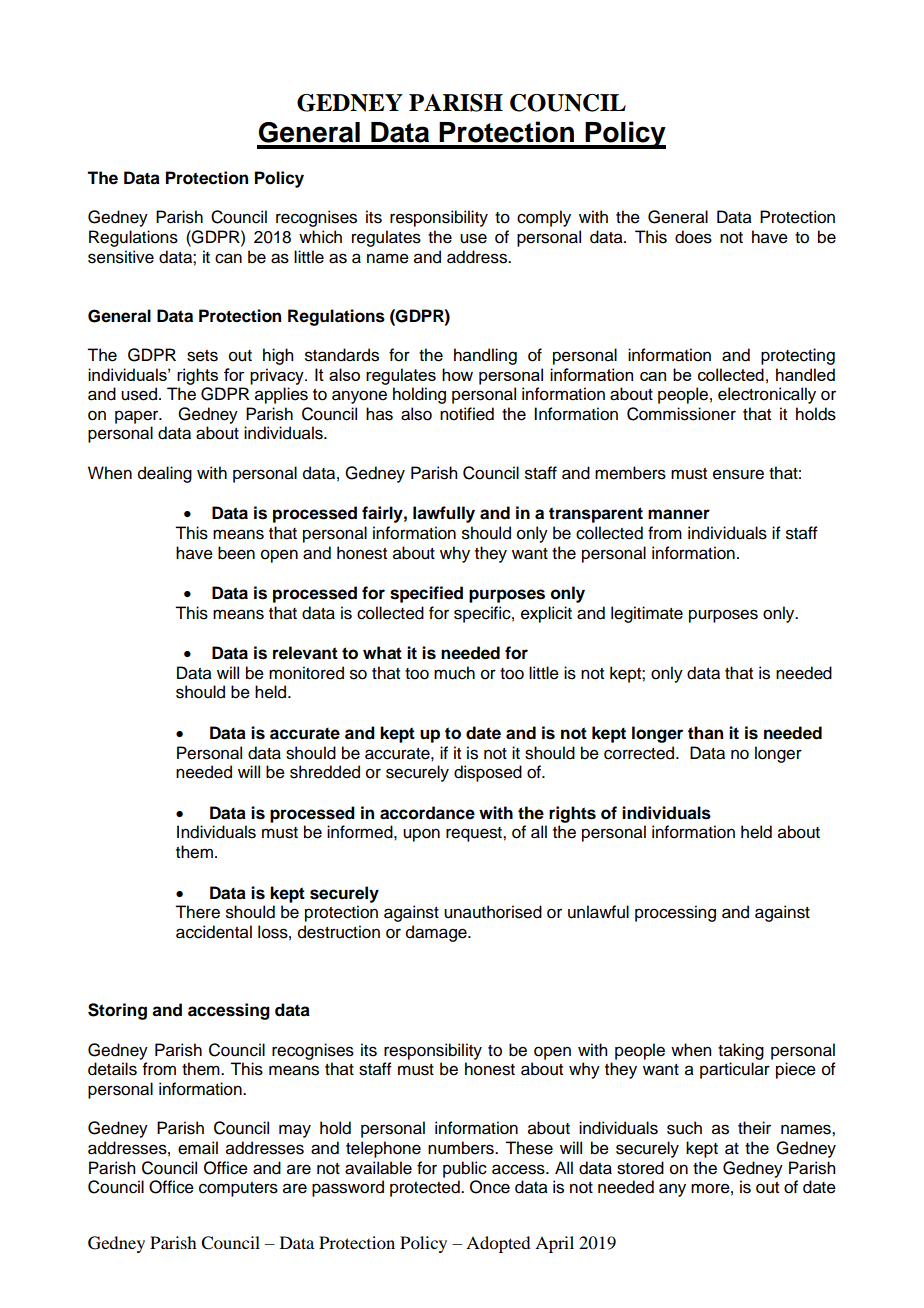 This screenshot has height=1308, width=924. Describe the element at coordinates (238, 1189) in the screenshot. I see `computers` at that location.
